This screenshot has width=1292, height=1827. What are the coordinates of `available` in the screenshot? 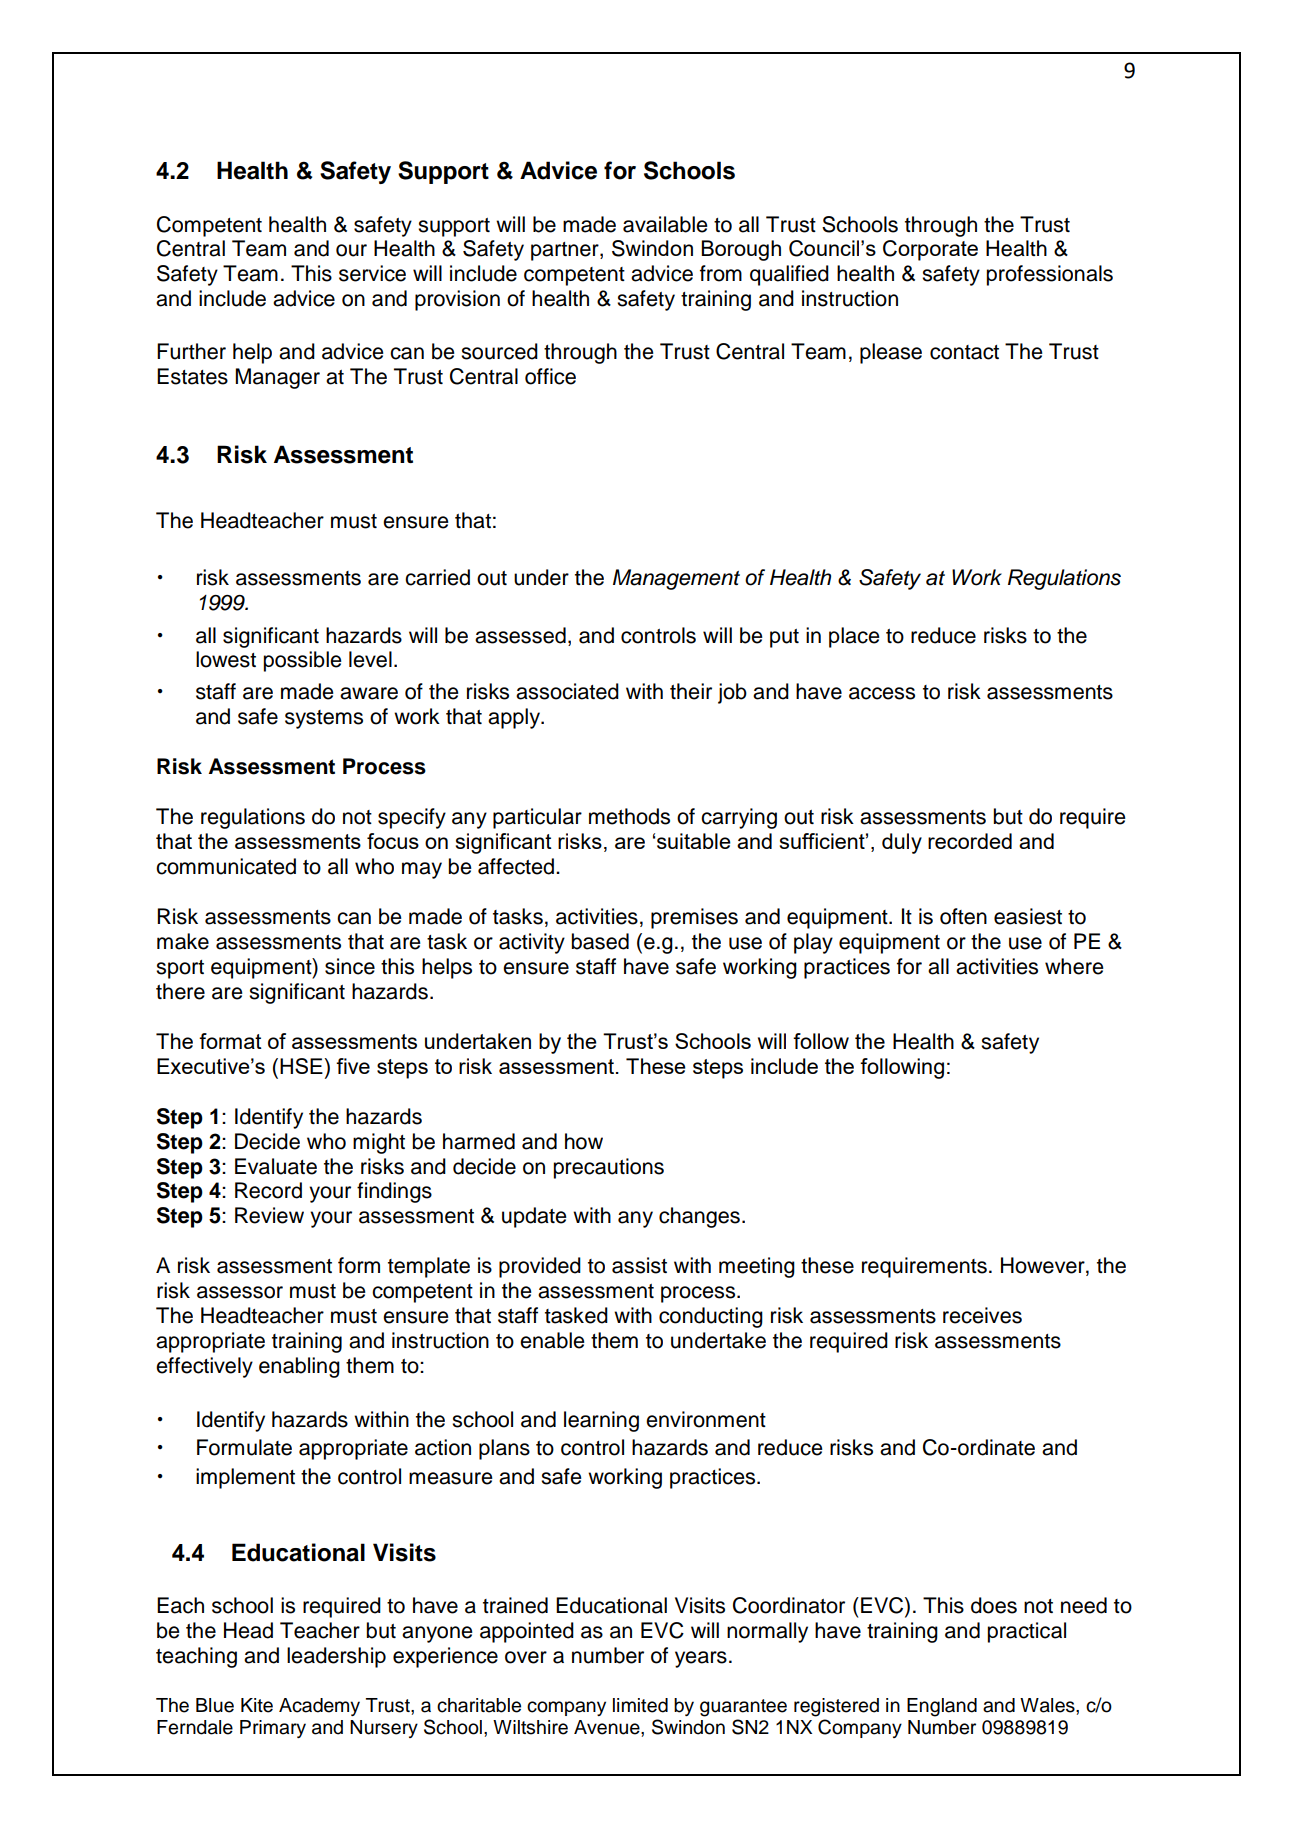 It's located at (665, 224).
